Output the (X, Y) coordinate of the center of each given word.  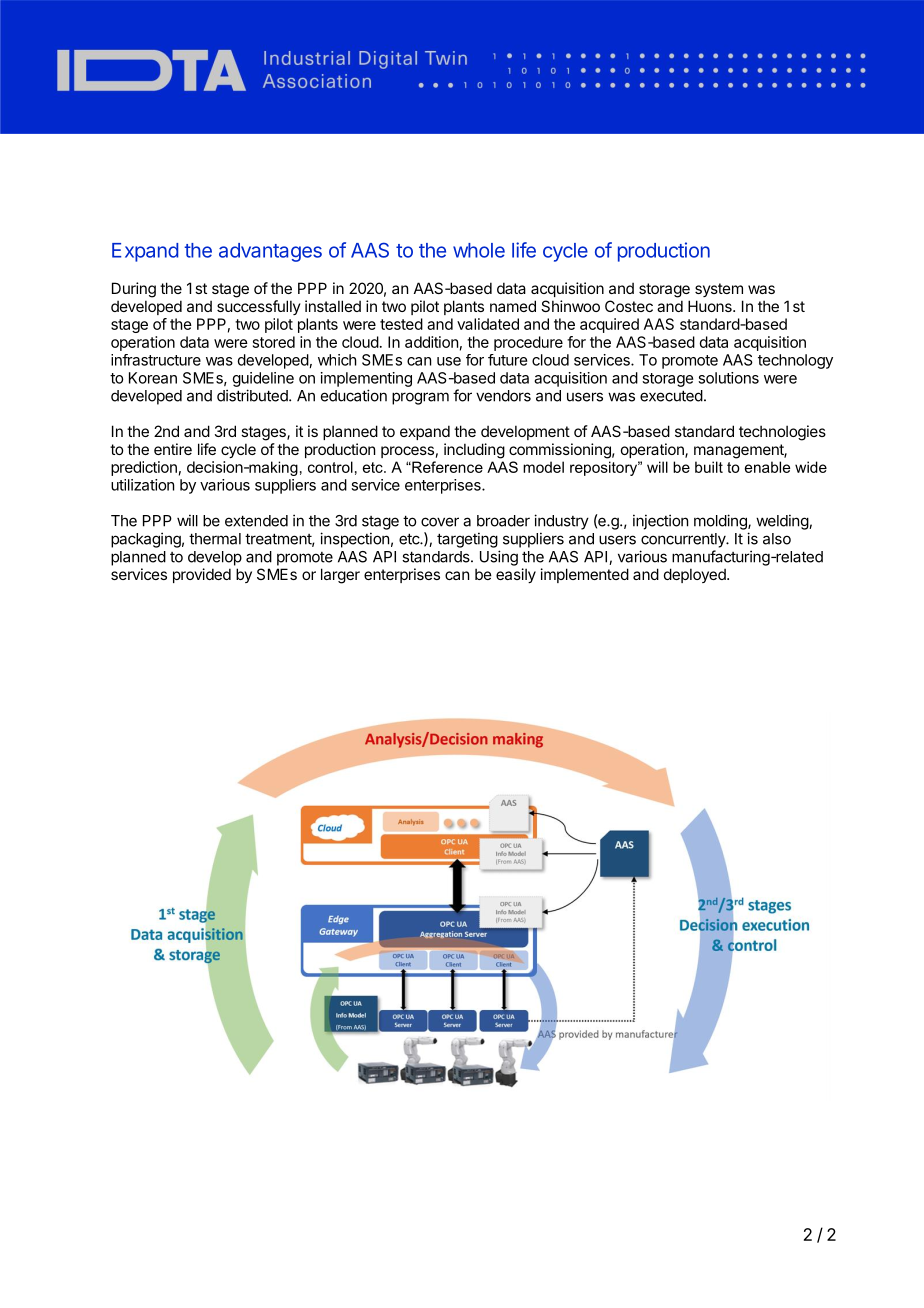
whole (479, 250)
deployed (696, 575)
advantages (270, 252)
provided (202, 575)
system (719, 290)
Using (499, 558)
